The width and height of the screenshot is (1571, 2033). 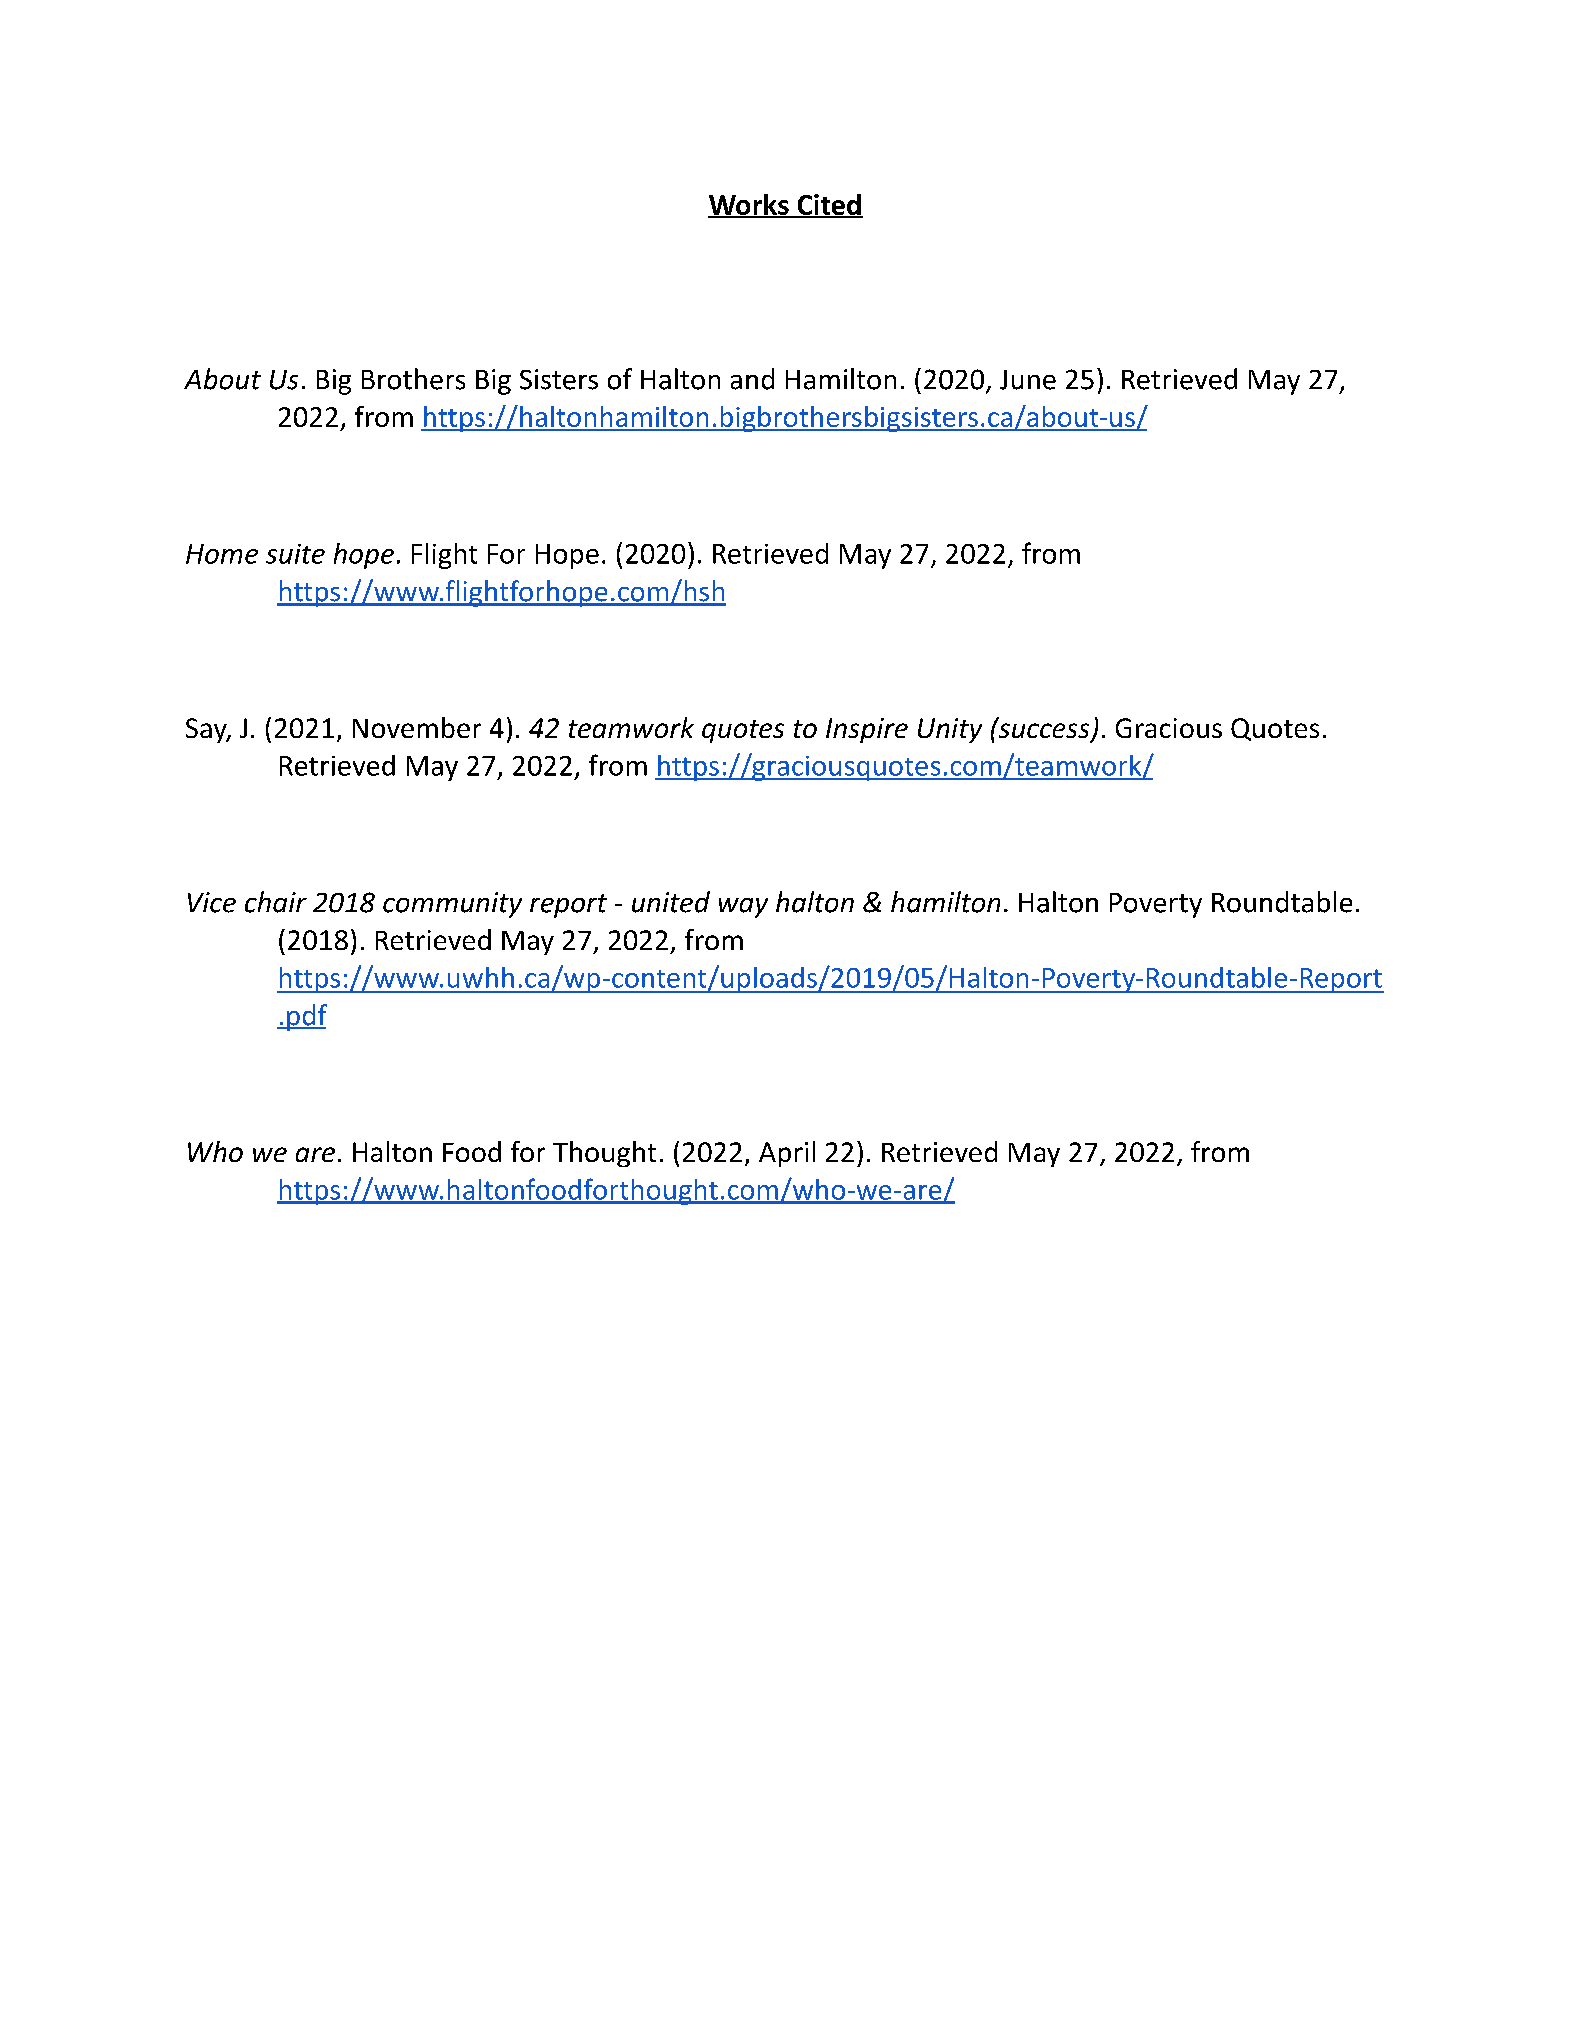 What do you see at coordinates (306, 1017) in the screenshot?
I see `pdf` at bounding box center [306, 1017].
